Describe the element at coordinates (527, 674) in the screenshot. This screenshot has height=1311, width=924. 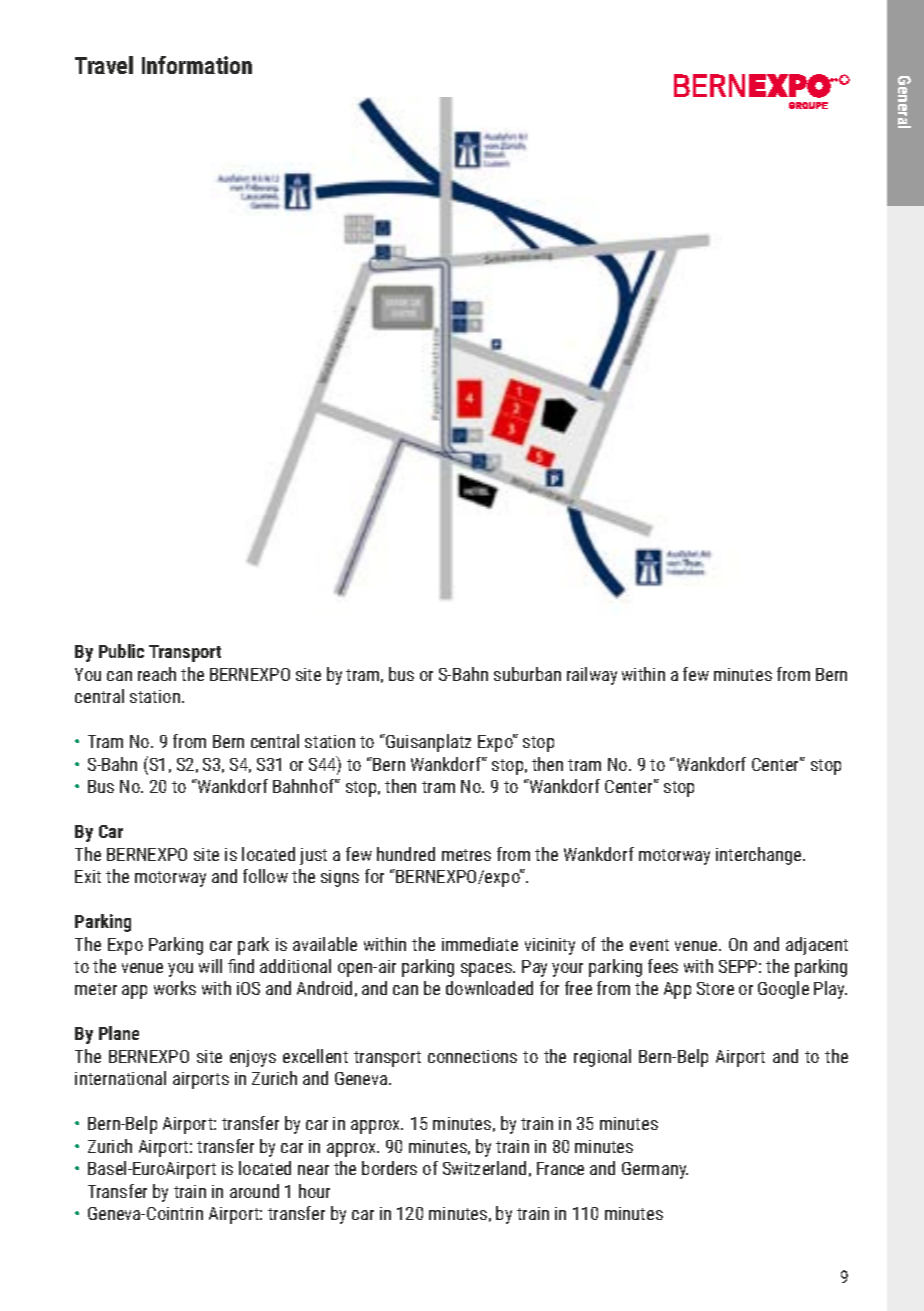
I see `suburban` at that location.
